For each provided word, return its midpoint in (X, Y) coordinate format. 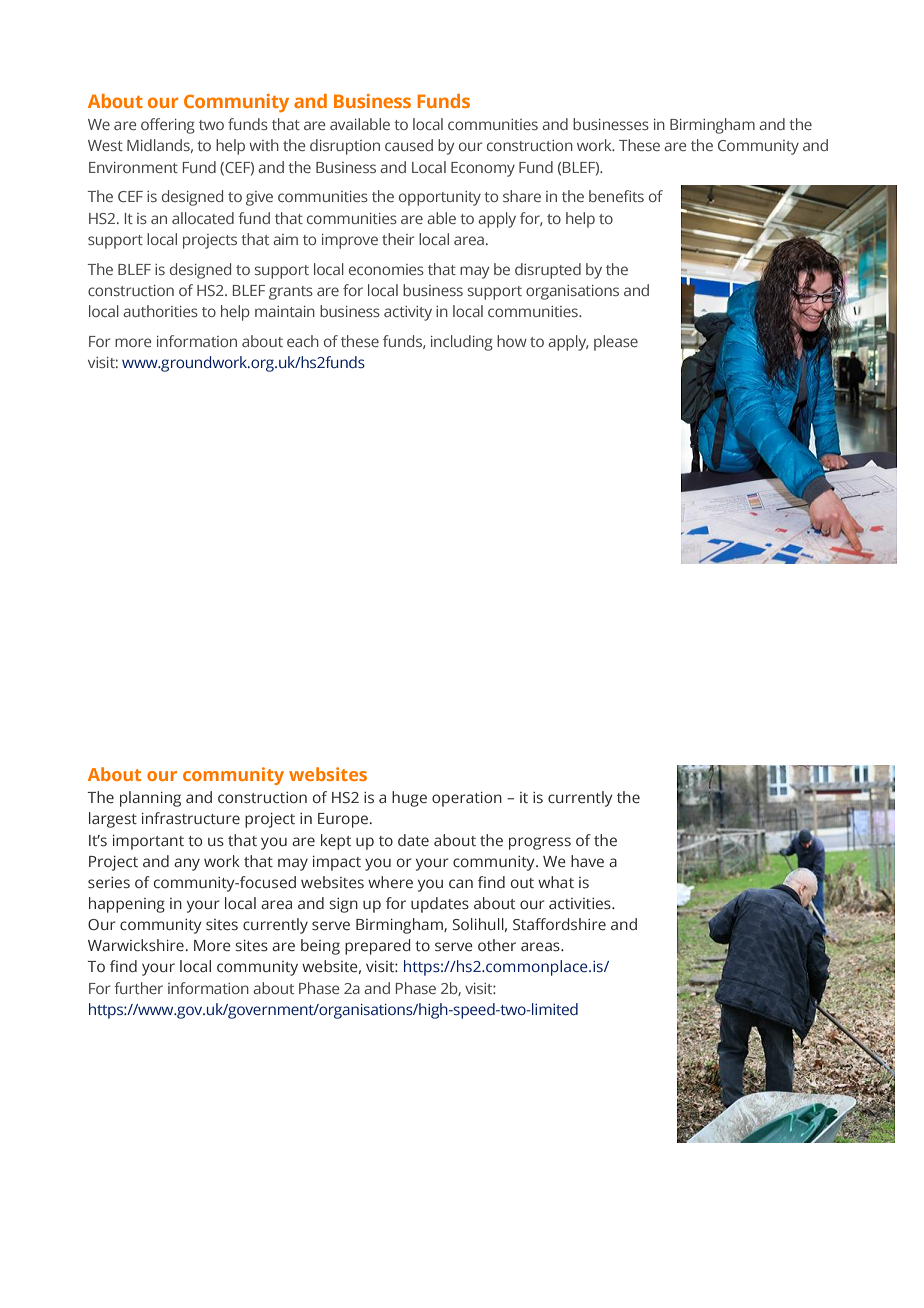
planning (150, 799)
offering (168, 126)
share (522, 196)
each (303, 341)
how (512, 341)
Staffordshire (559, 924)
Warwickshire (136, 945)
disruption (345, 147)
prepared (377, 947)
